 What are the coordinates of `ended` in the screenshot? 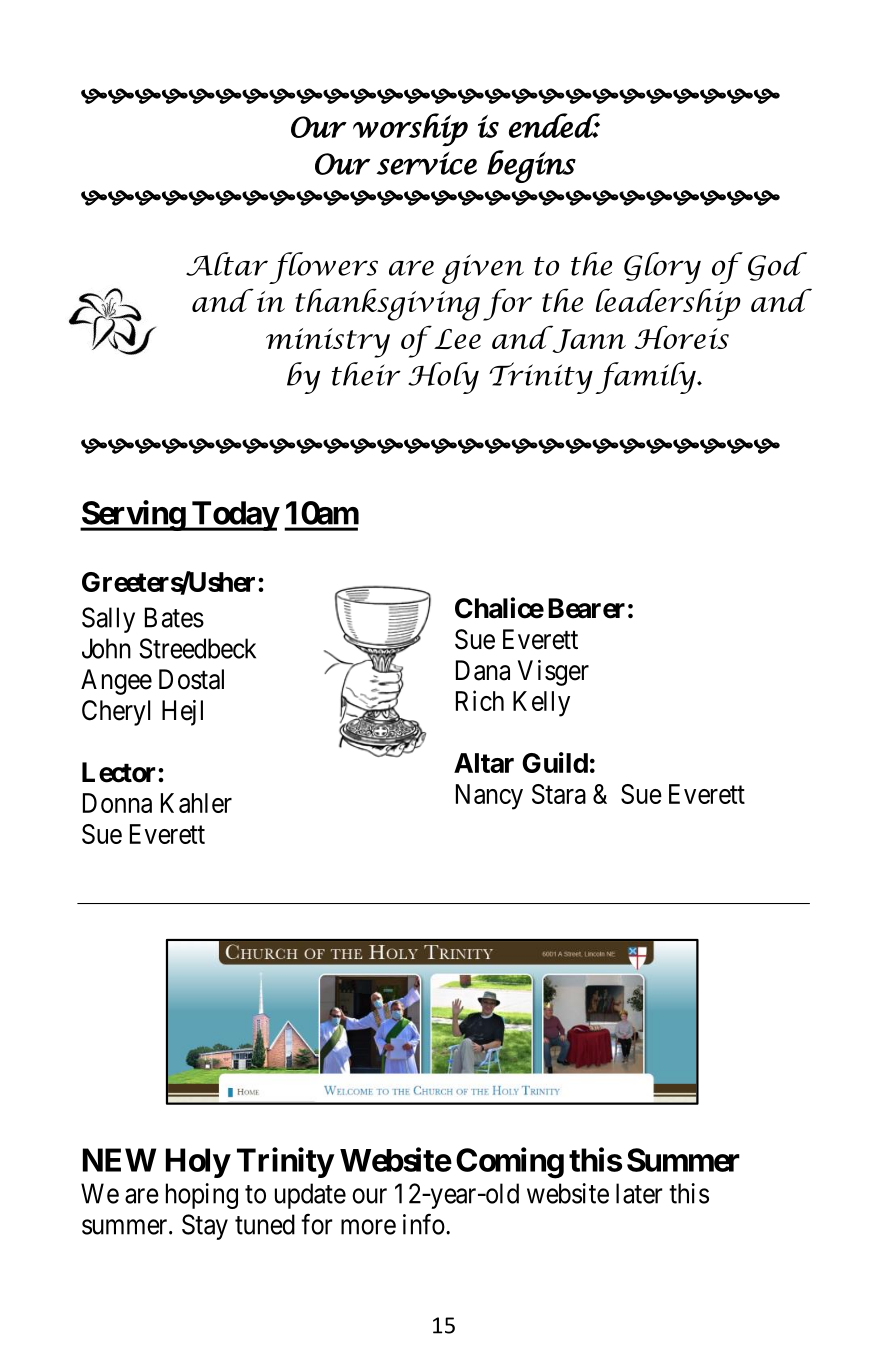 It's located at (554, 125).
